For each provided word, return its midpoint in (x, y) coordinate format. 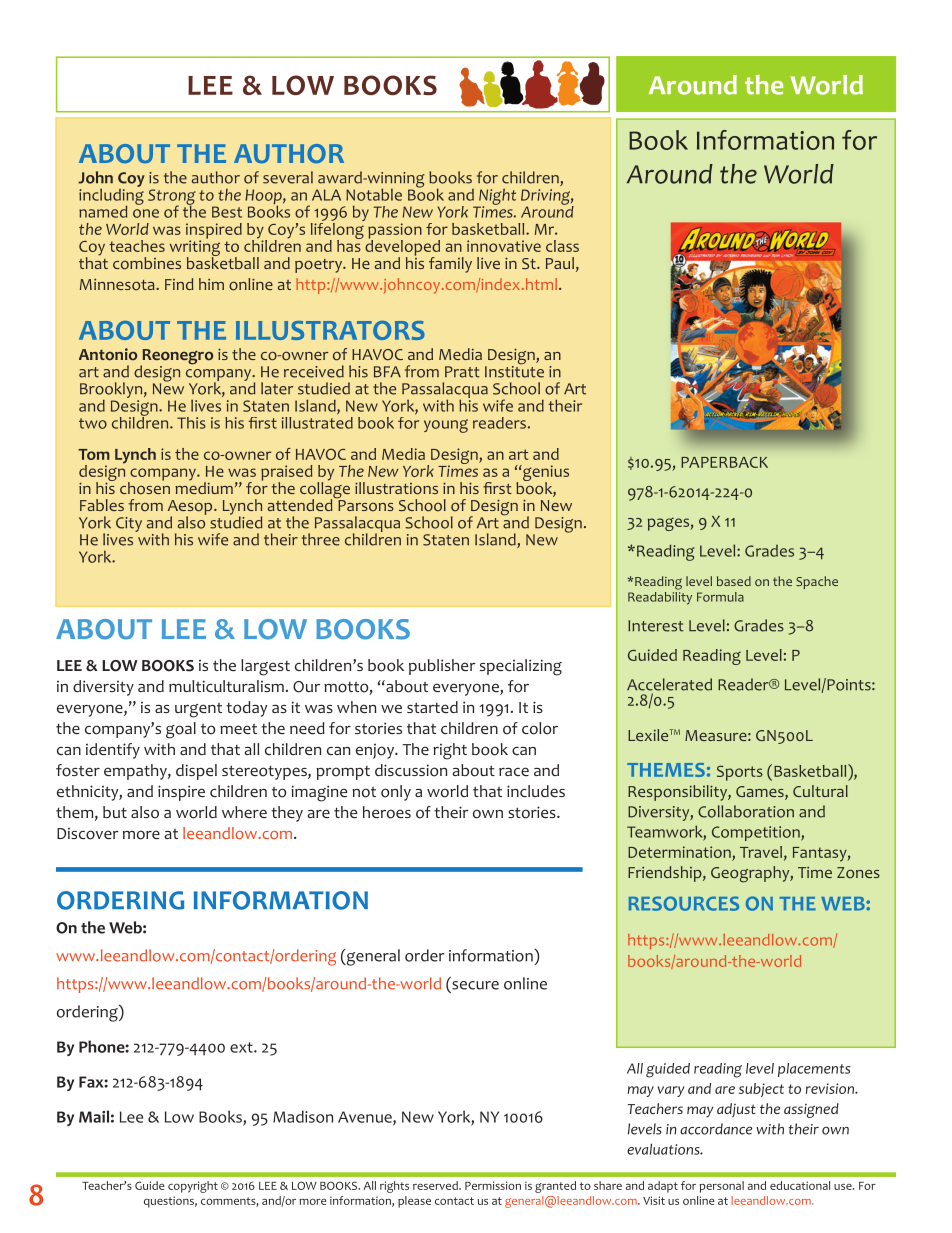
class (562, 246)
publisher (442, 667)
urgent (198, 710)
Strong (172, 198)
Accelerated (669, 684)
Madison (303, 1116)
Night (496, 197)
